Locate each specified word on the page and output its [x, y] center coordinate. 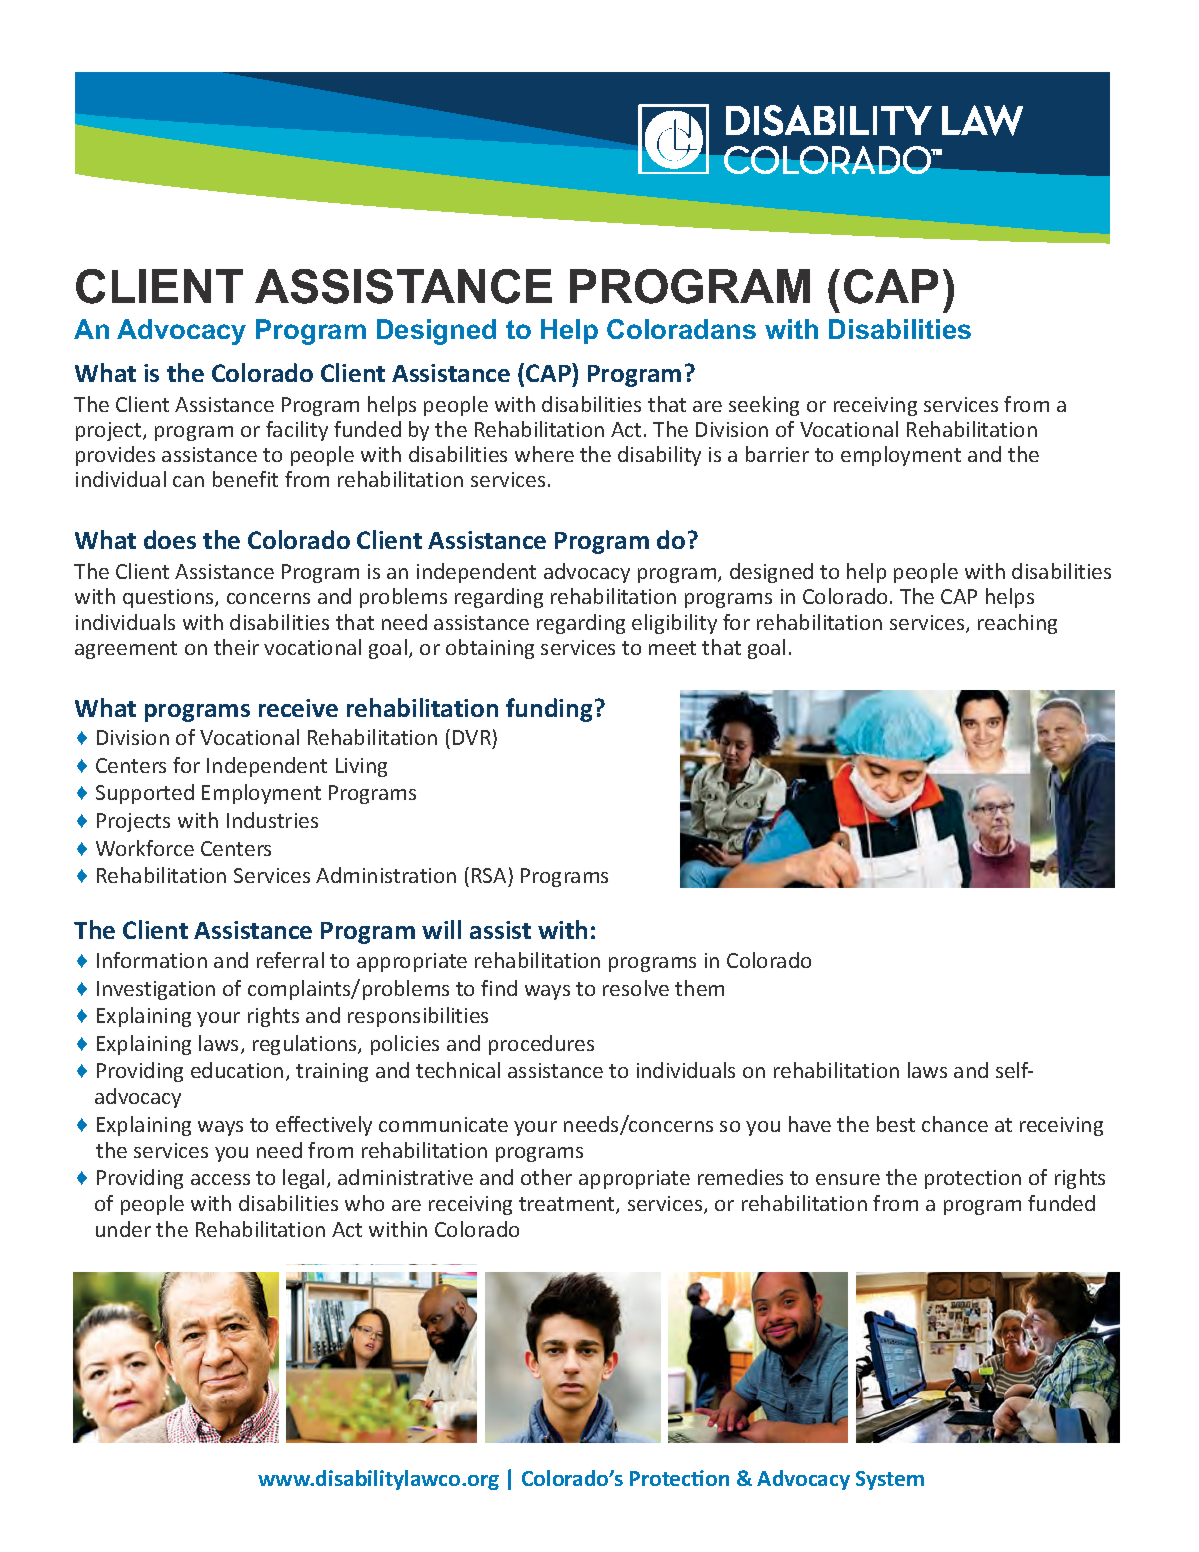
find [499, 988]
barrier [777, 454]
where [544, 454]
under [123, 1229]
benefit [245, 479]
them [699, 988]
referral [290, 960]
